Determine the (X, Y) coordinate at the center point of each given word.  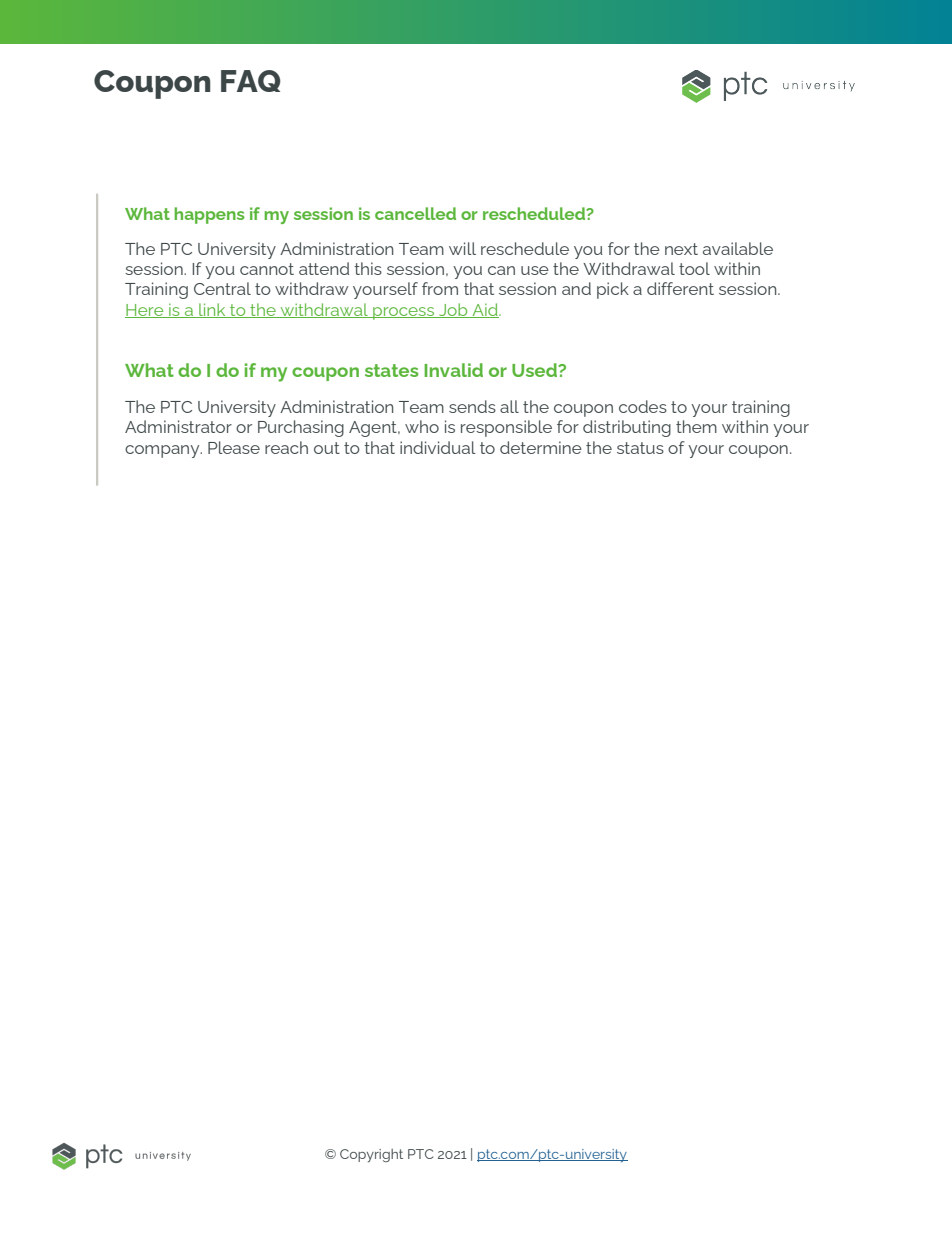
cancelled (415, 213)
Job (453, 310)
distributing (627, 428)
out (327, 448)
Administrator (178, 426)
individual (438, 447)
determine (541, 447)
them (696, 426)
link (212, 310)
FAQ (251, 81)
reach (286, 447)
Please (234, 447)
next (681, 249)
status (640, 448)
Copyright (371, 1156)
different (680, 288)
